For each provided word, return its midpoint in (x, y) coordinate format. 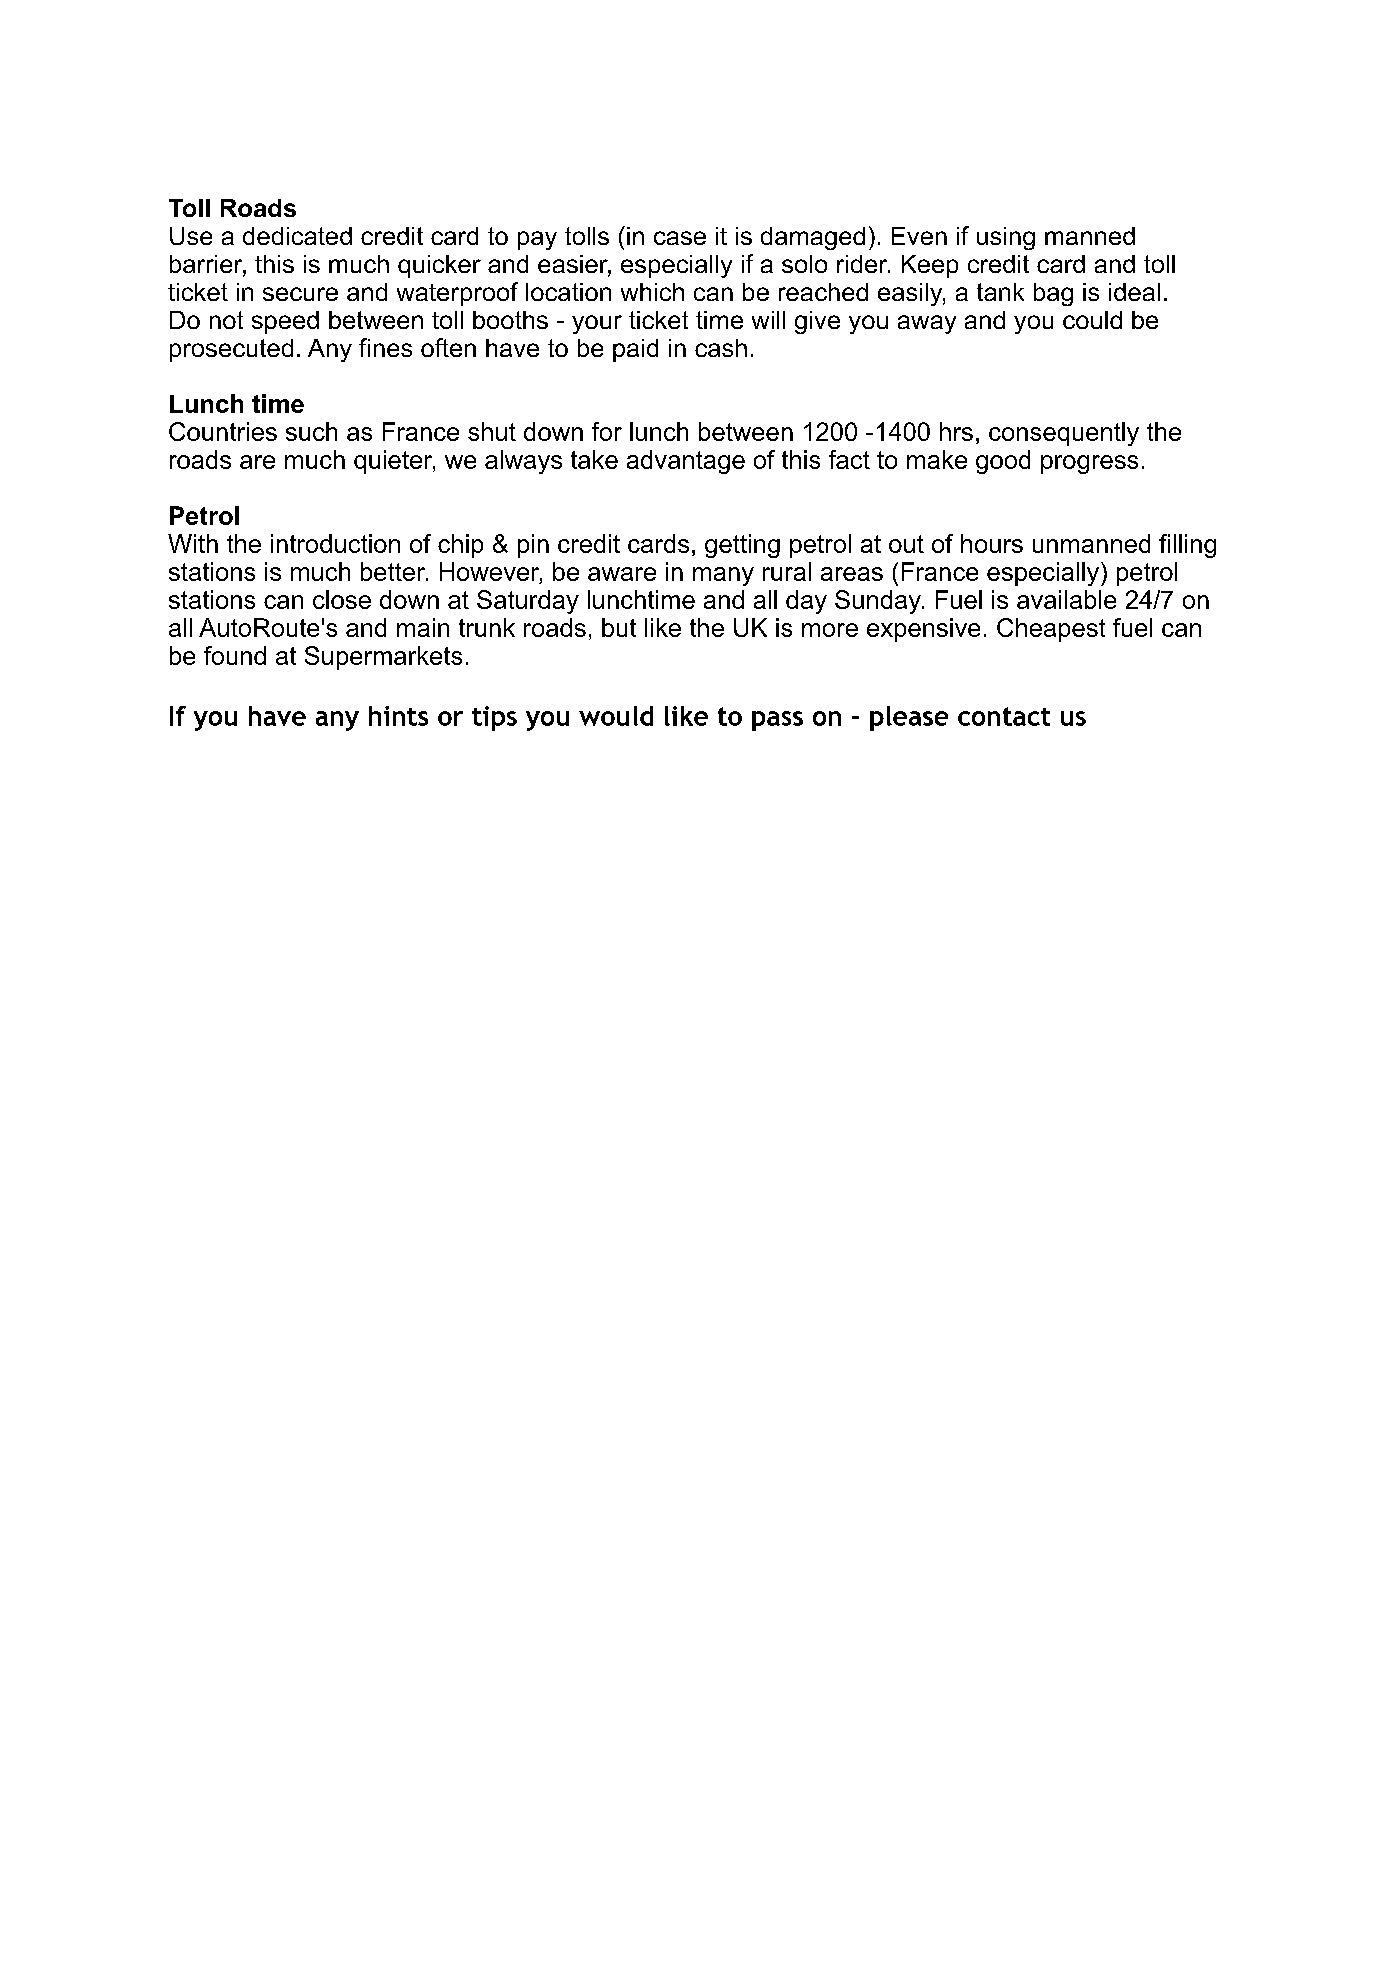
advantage (686, 462)
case (680, 238)
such (311, 431)
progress (1089, 464)
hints (398, 716)
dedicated (297, 236)
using (1006, 238)
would (616, 716)
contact (1004, 716)
